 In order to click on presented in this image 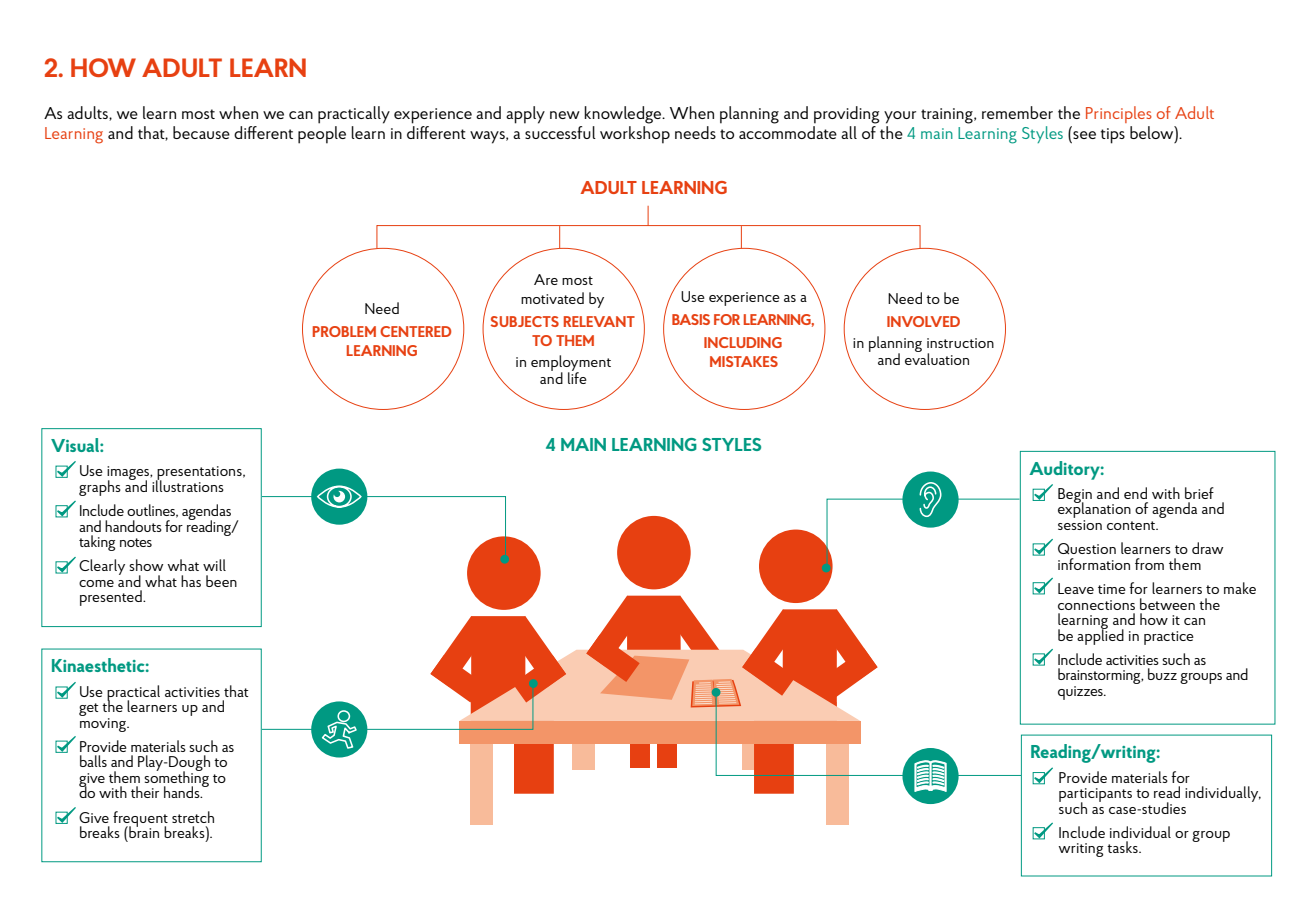, I will do `click(112, 598)`.
